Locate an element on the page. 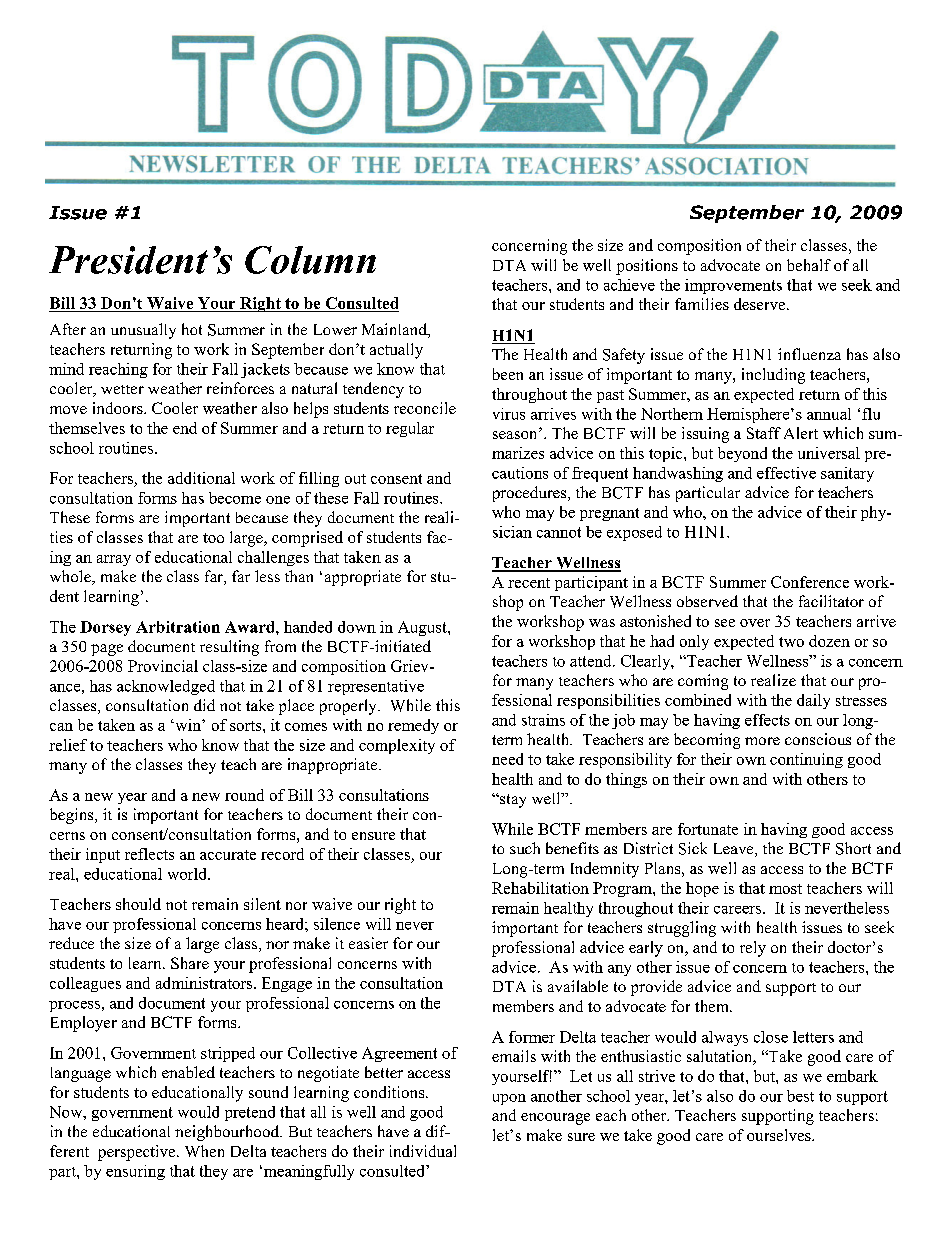 Image resolution: width=952 pixels, height=1233 pixels. When is located at coordinates (204, 1151).
